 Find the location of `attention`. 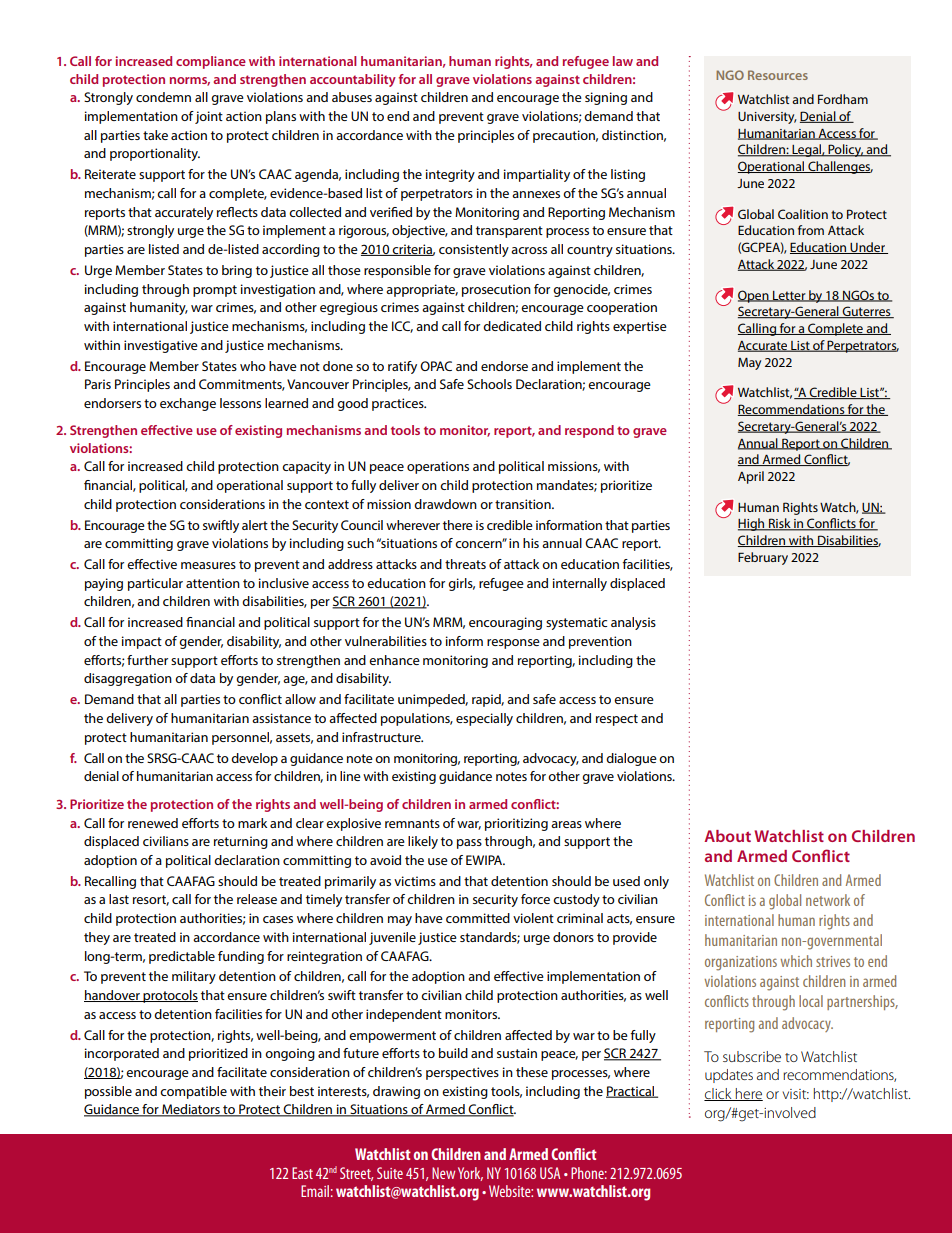

attention is located at coordinates (213, 583).
